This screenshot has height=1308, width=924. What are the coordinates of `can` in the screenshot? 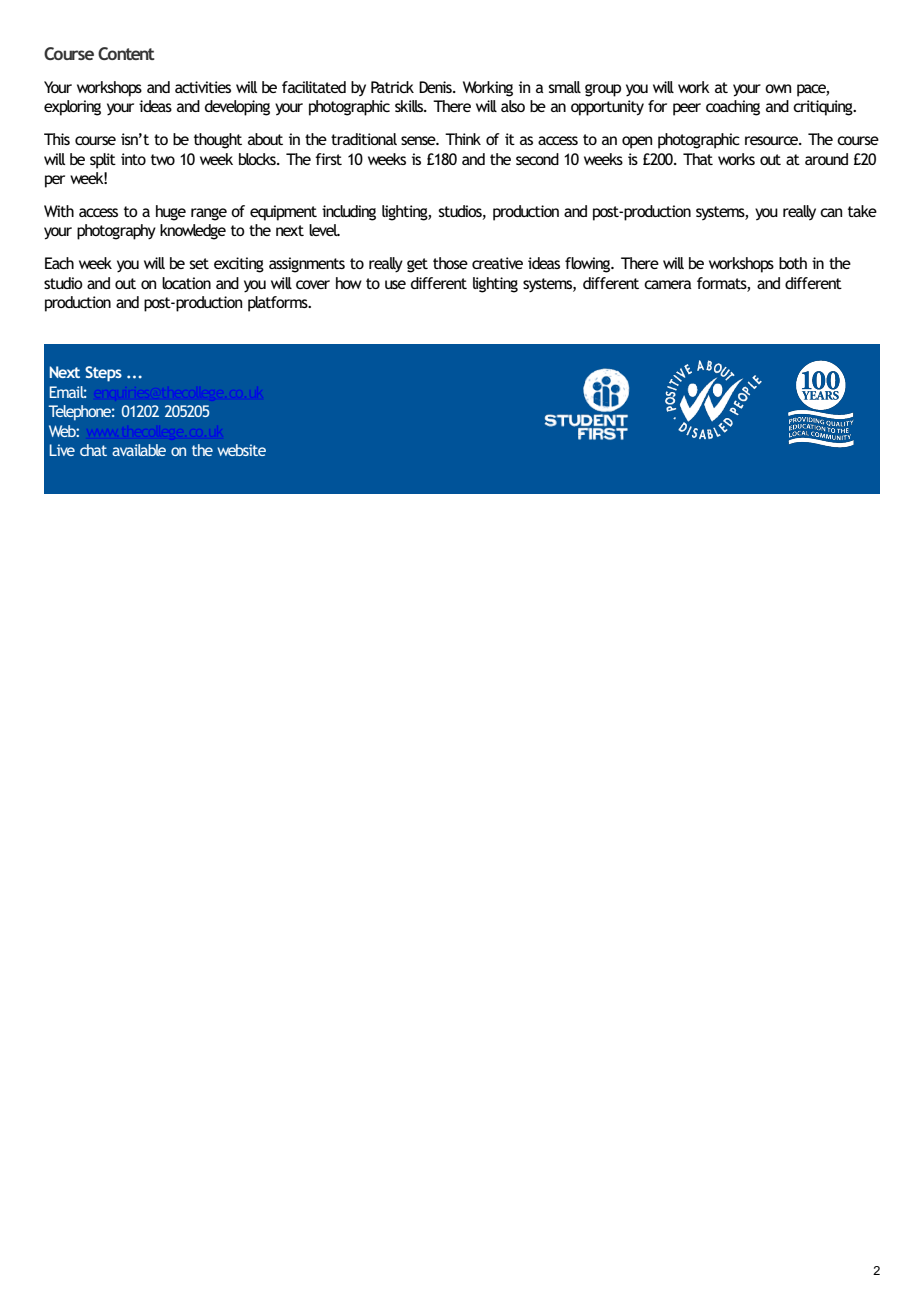 It's located at (831, 212).
